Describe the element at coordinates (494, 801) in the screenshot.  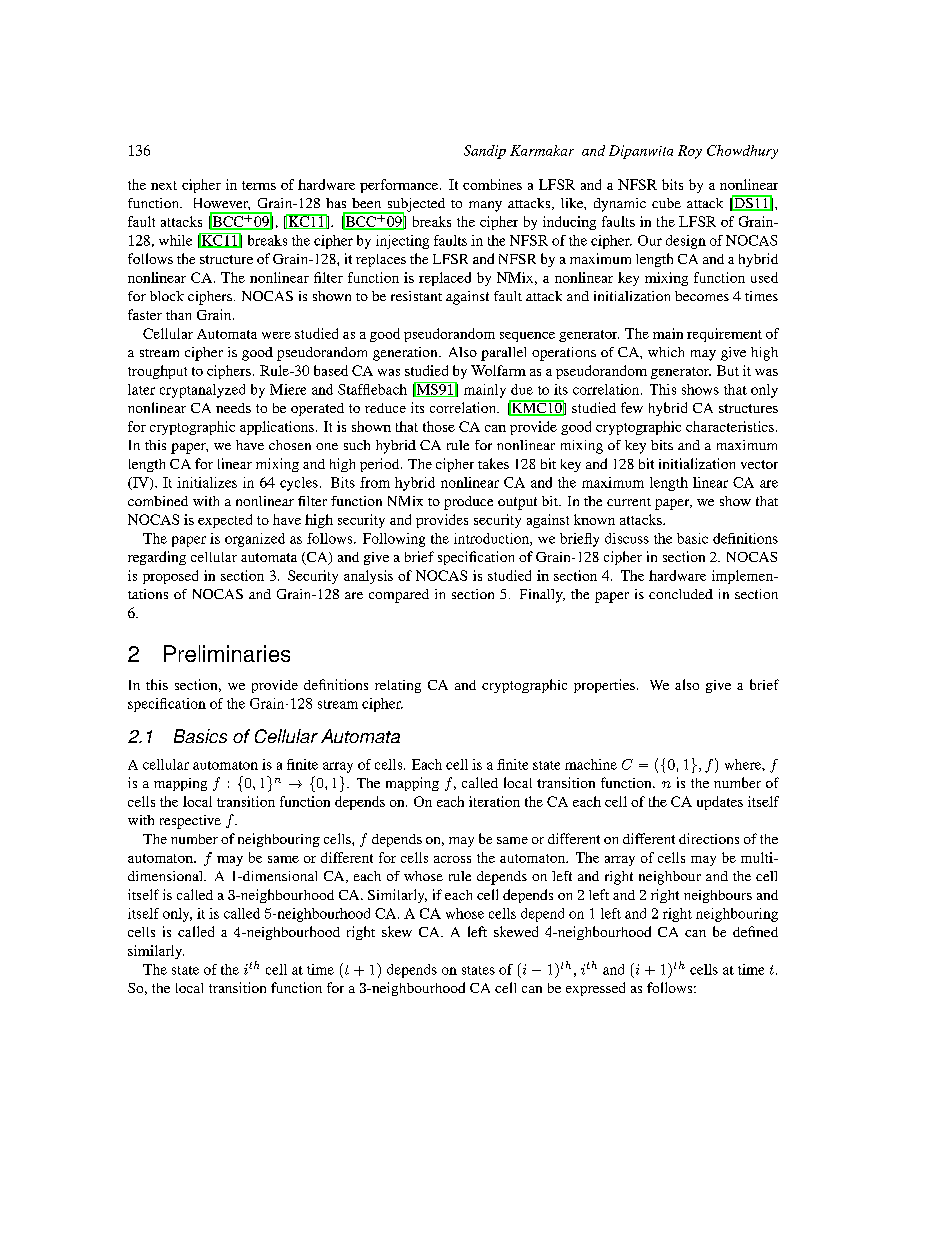
I see `iteration` at that location.
